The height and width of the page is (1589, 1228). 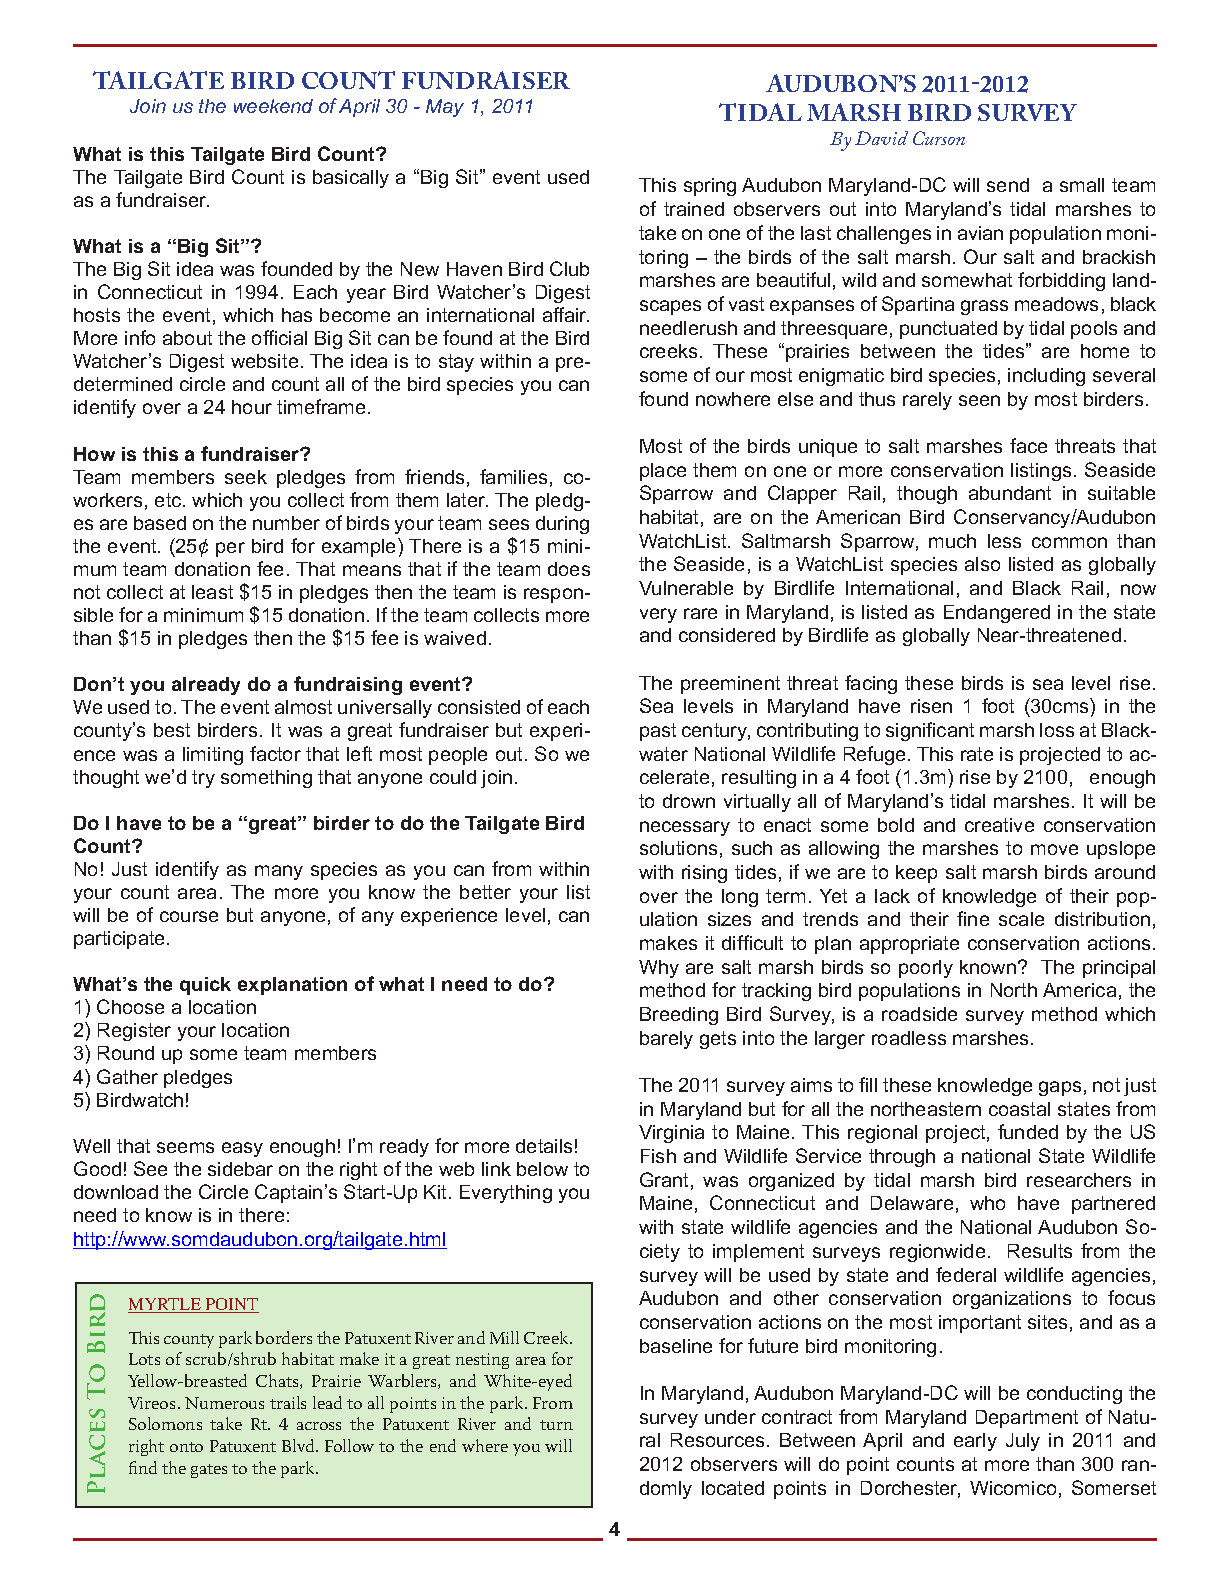 What do you see at coordinates (212, 592) in the page?
I see `least` at bounding box center [212, 592].
